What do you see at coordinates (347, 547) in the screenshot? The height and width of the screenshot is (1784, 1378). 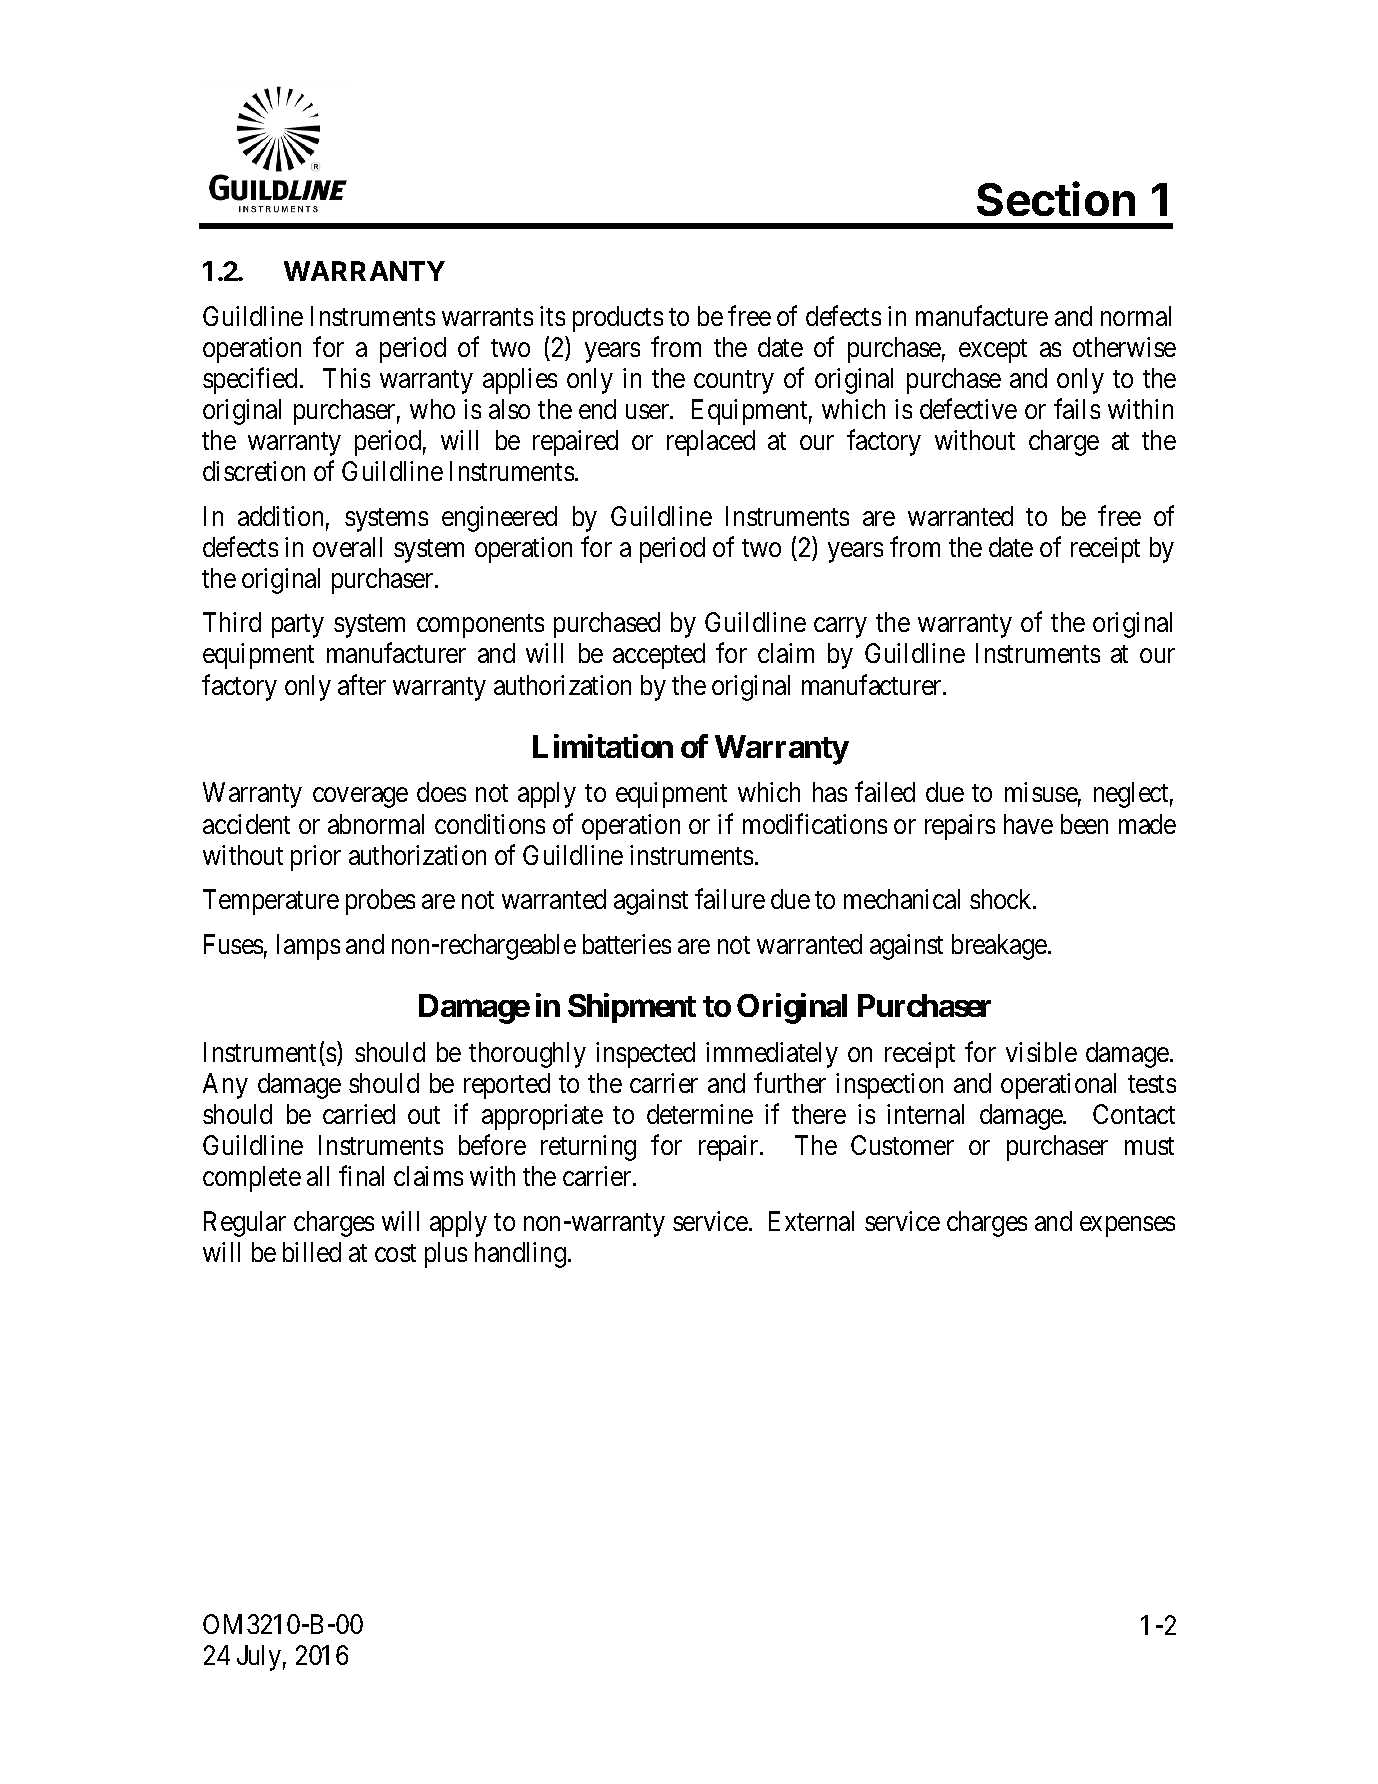 I see `overall` at bounding box center [347, 547].
